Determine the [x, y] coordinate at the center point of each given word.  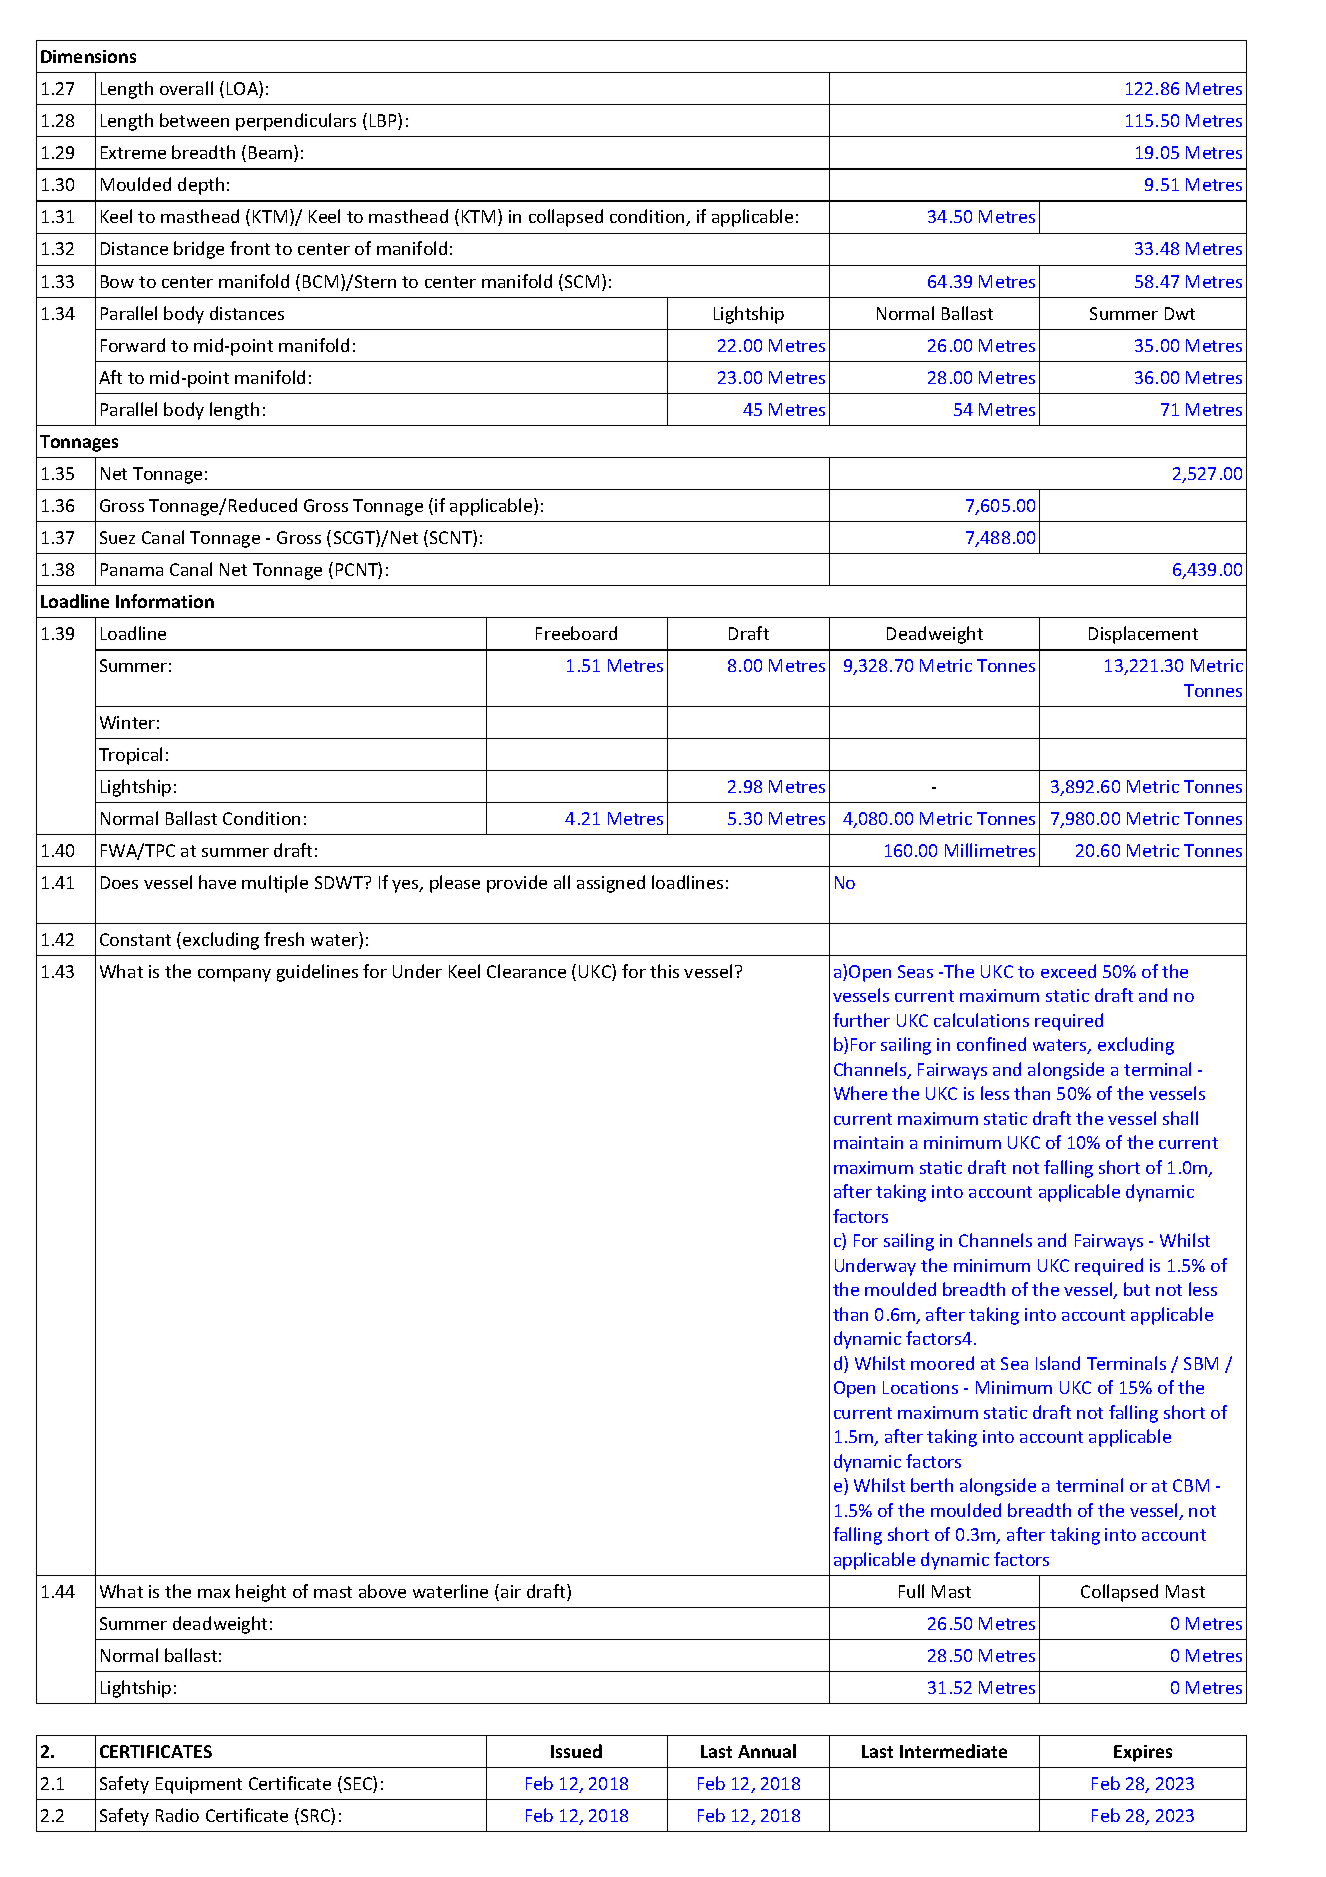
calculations [981, 1020]
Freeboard [576, 633]
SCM [582, 281]
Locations [920, 1387]
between [194, 120]
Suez [117, 537]
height [261, 1593]
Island [1058, 1363]
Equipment [199, 1785]
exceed [1068, 971]
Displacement [1143, 635]
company [234, 975]
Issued [576, 1751]
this [664, 971]
